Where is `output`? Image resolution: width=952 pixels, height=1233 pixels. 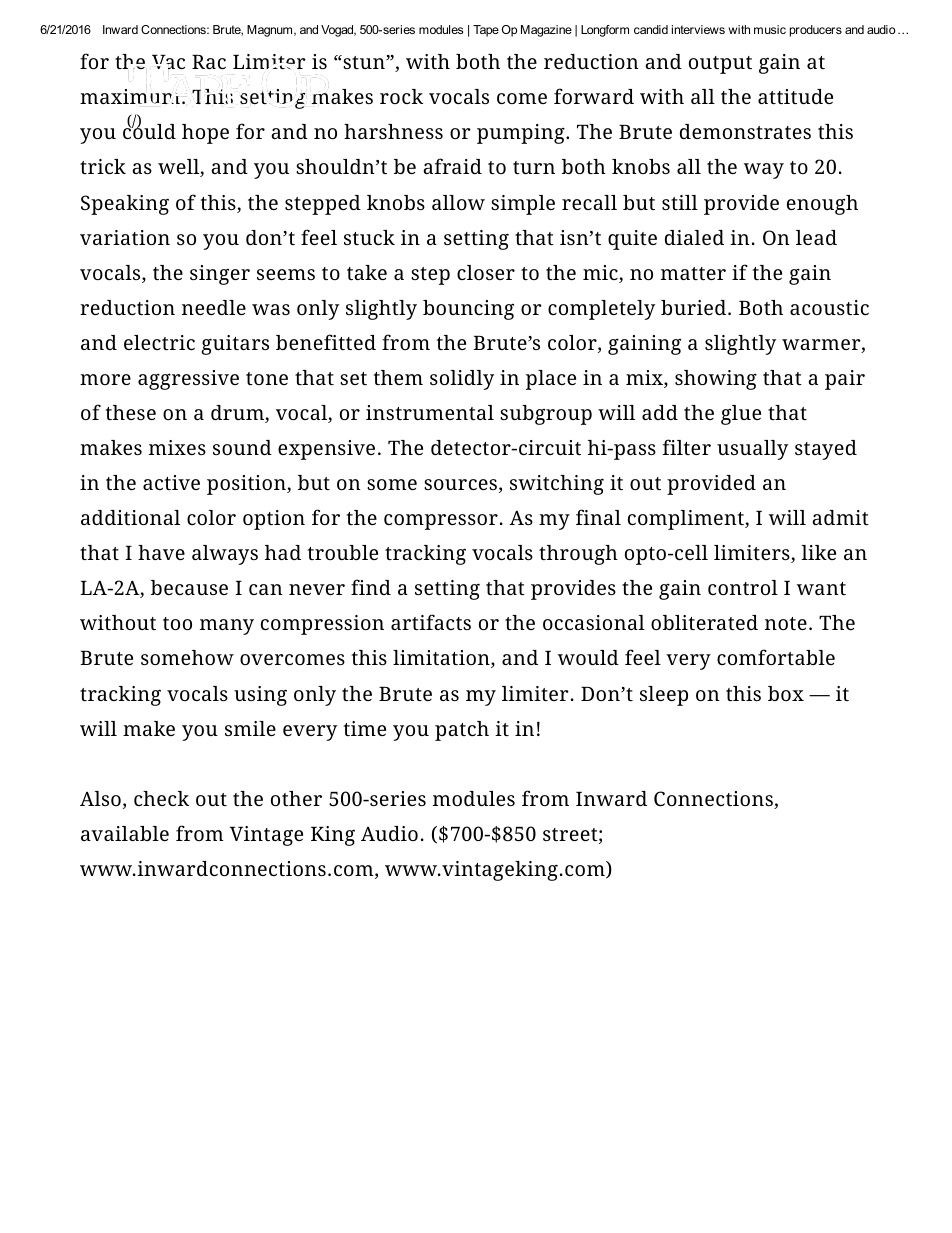 output is located at coordinates (720, 65).
